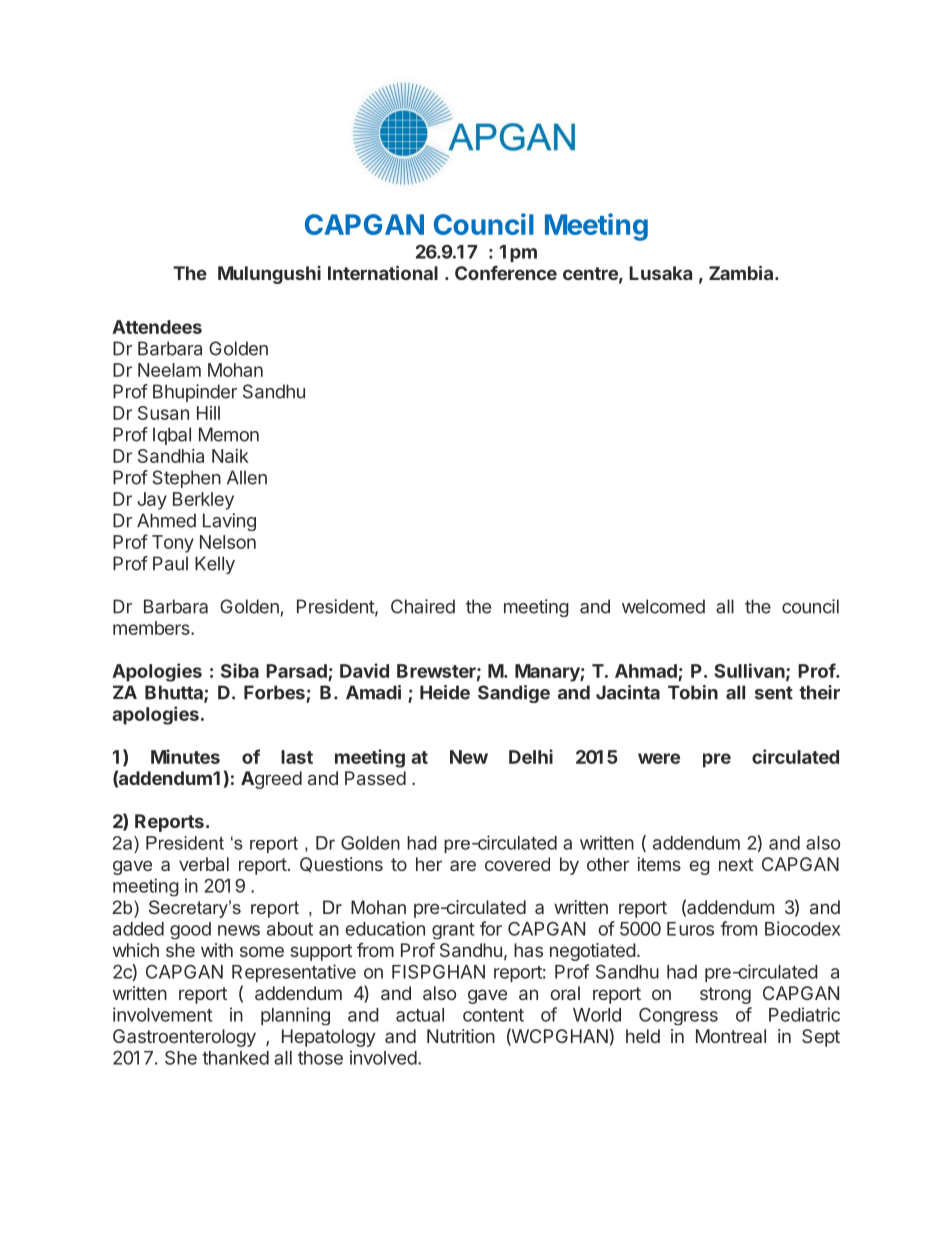 This screenshot has width=952, height=1233. I want to click on Zambia, so click(742, 272).
